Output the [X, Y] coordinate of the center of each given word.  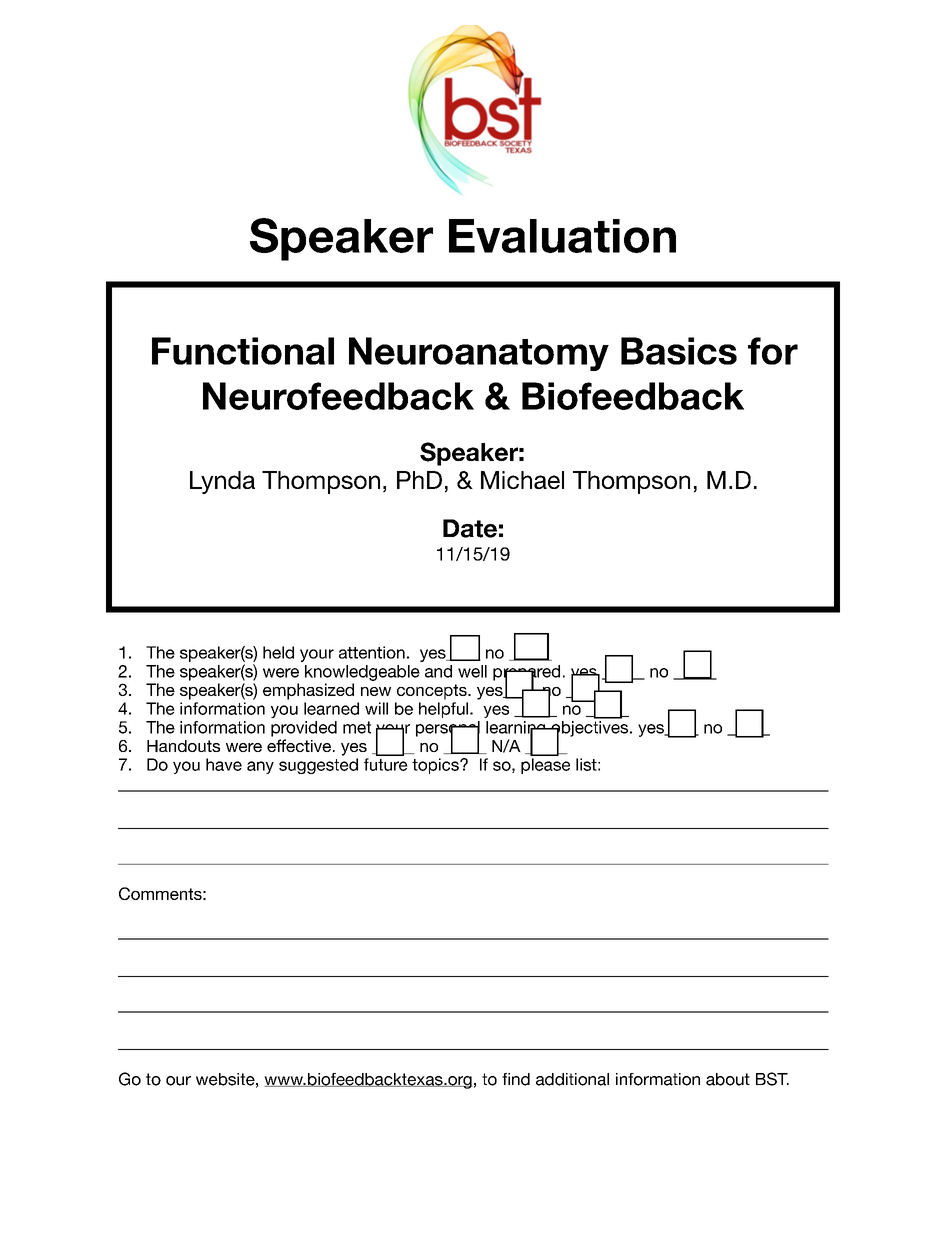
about [728, 1079]
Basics [679, 351]
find [516, 1079]
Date [470, 528]
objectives [590, 730]
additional [572, 1079]
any [260, 767]
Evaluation [562, 236]
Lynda [222, 482]
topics [436, 766]
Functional [243, 351]
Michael [522, 480]
